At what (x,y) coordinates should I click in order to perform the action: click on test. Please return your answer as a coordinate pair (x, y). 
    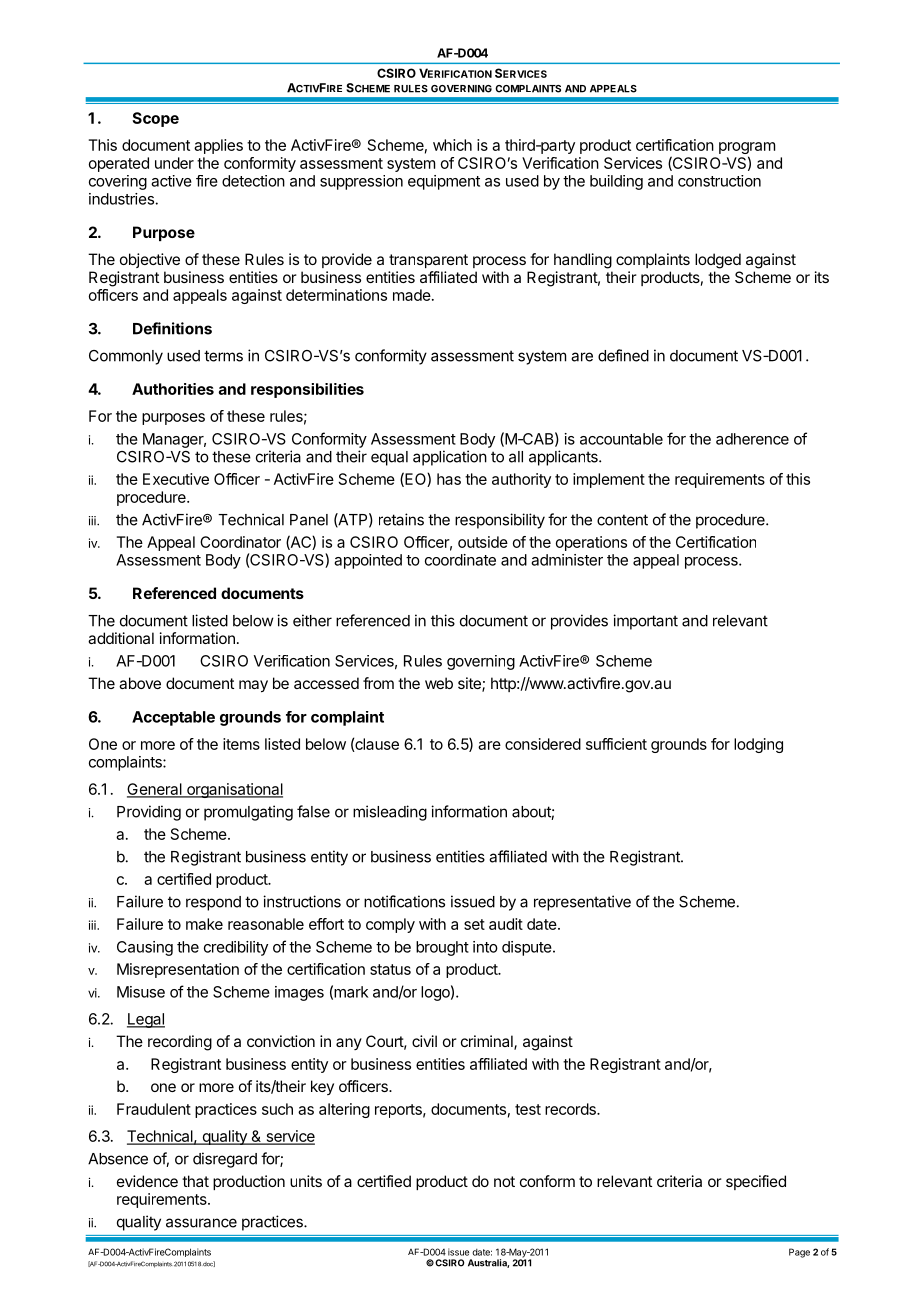
    Looking at the image, I should click on (528, 1109).
